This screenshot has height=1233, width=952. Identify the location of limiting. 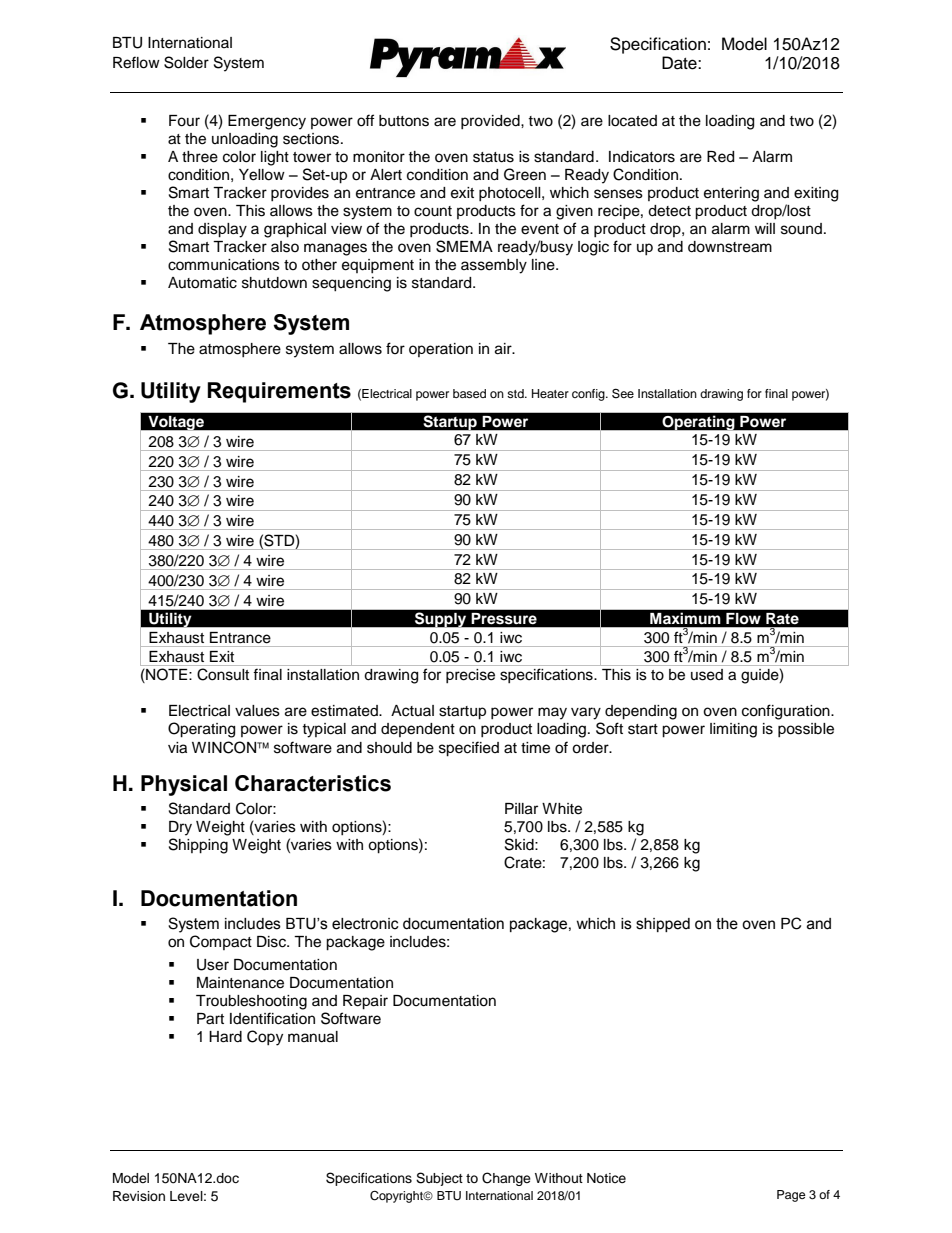
(733, 730).
